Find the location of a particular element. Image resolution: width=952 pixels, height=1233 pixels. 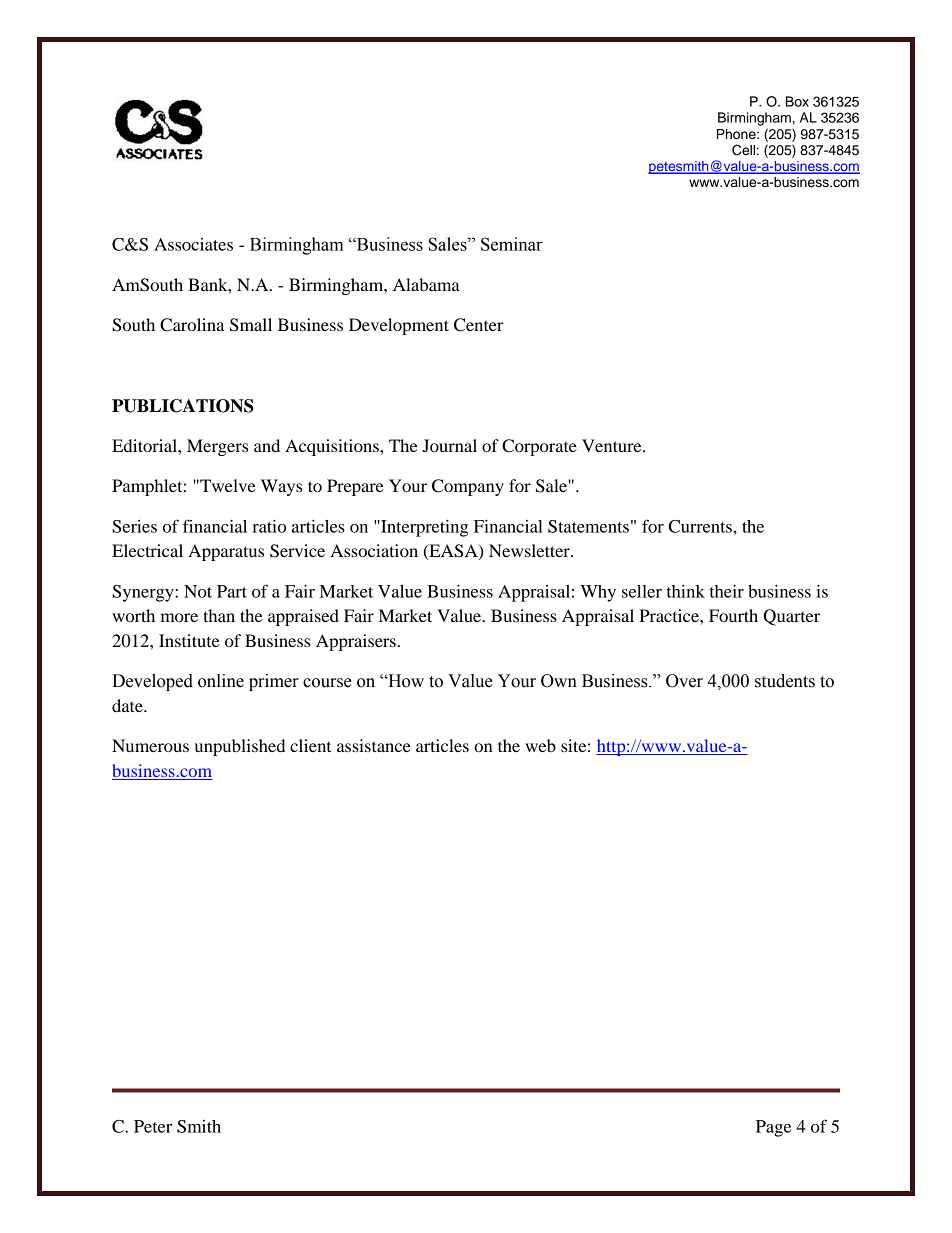

Page is located at coordinates (773, 1128).
